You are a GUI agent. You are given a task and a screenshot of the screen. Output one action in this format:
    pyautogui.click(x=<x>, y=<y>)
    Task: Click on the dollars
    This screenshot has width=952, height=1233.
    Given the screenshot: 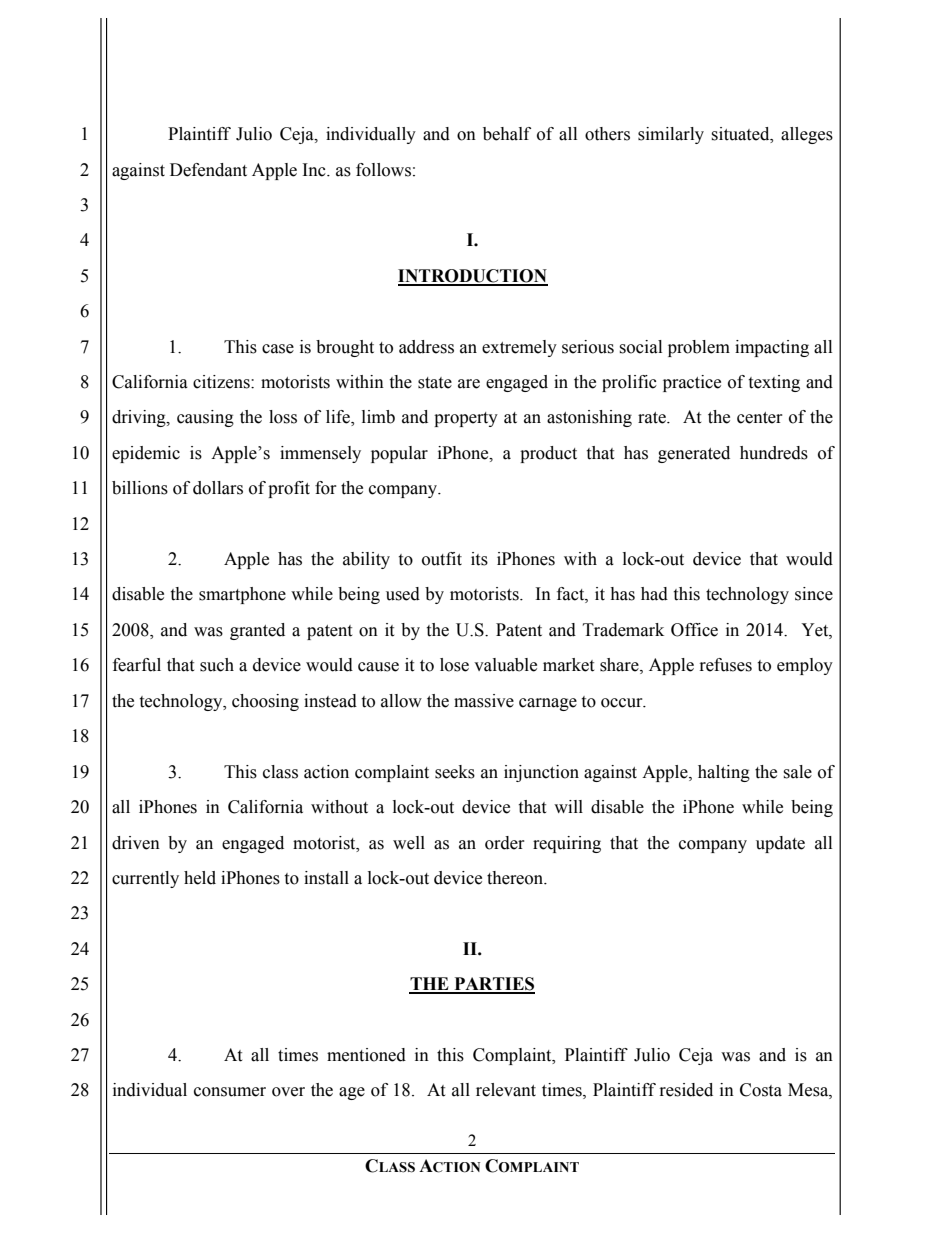 What is the action you would take?
    pyautogui.click(x=218, y=488)
